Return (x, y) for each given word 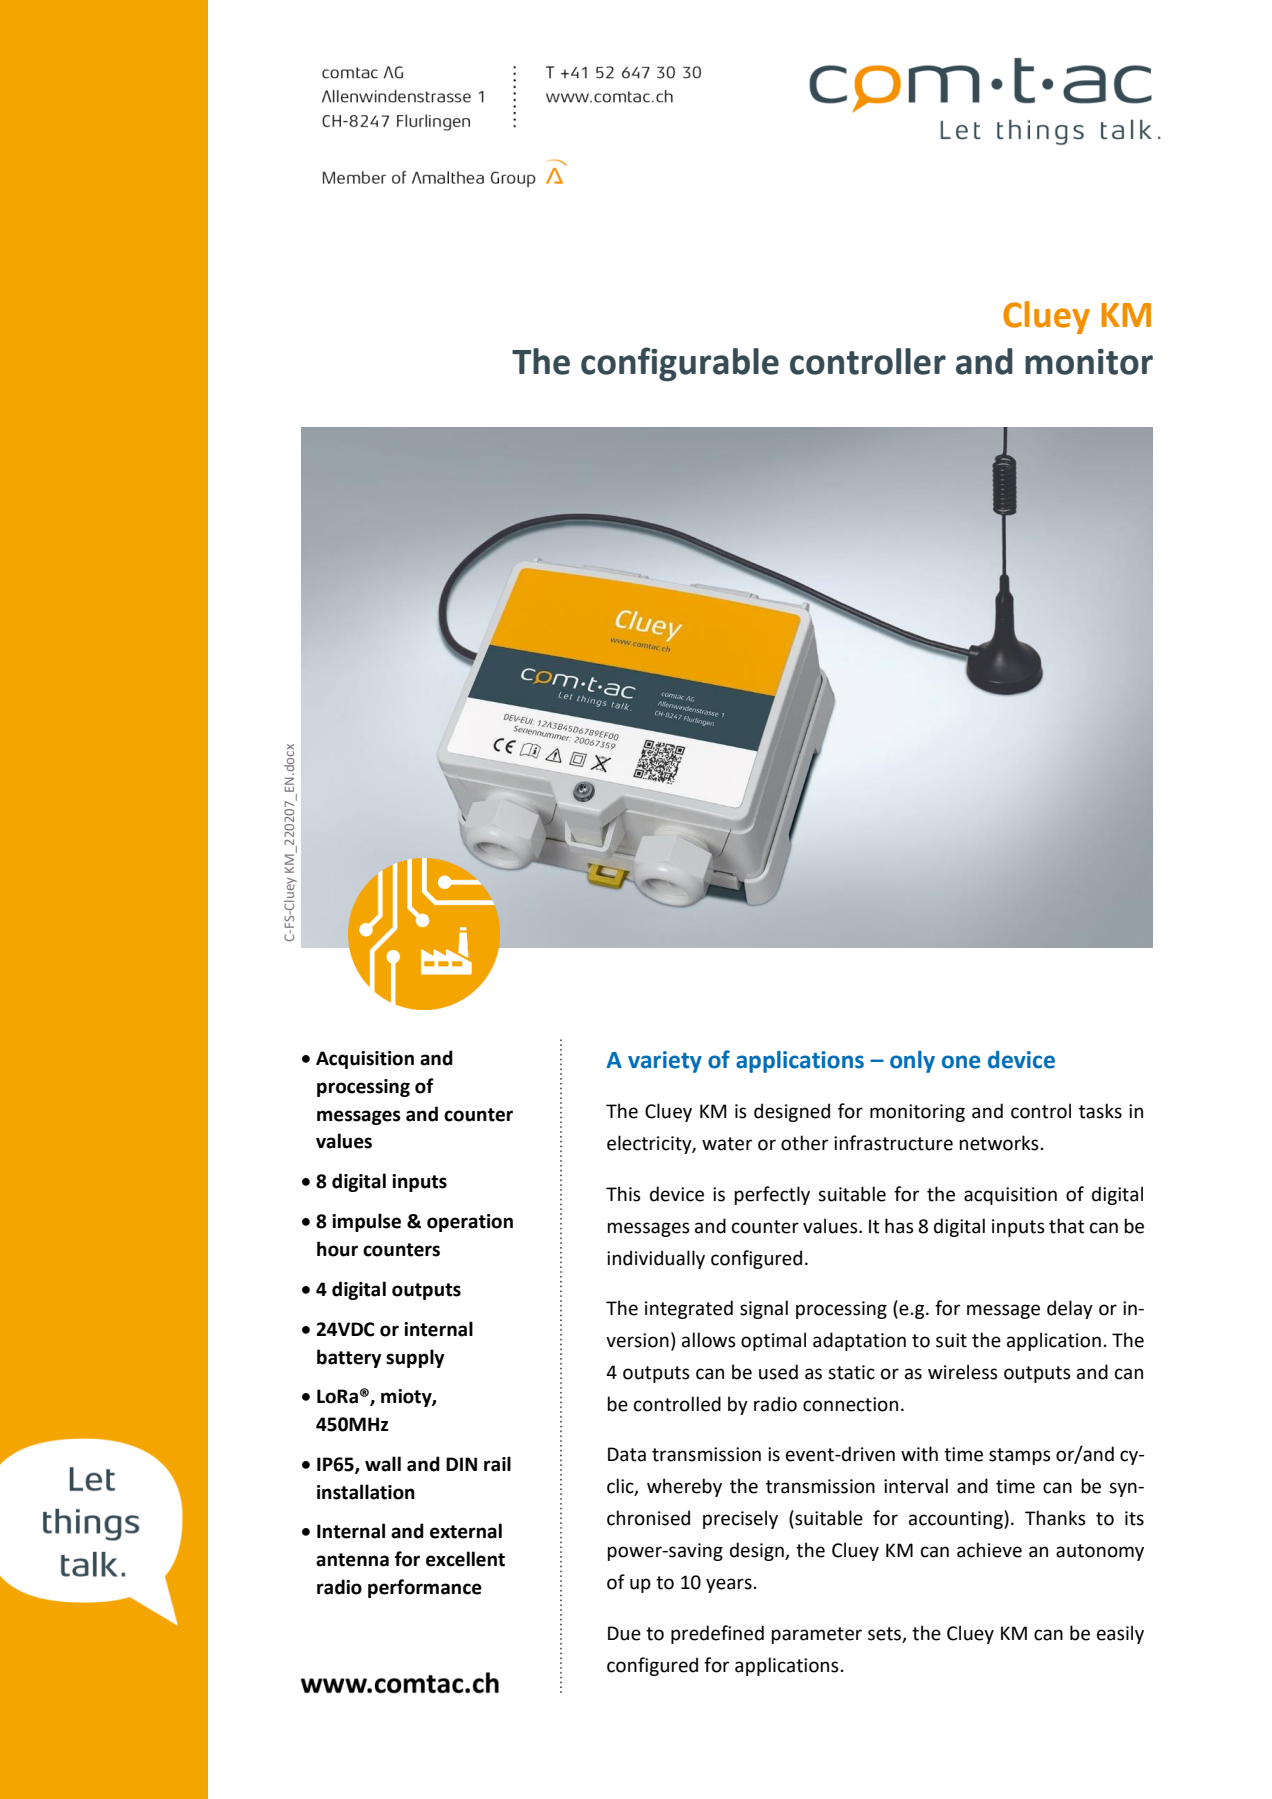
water (727, 1144)
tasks (1100, 1111)
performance (425, 1588)
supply (415, 1358)
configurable (680, 364)
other (804, 1143)
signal (764, 1309)
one (961, 1062)
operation (470, 1223)
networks (999, 1143)
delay (1070, 1309)
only (912, 1062)
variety (665, 1062)
